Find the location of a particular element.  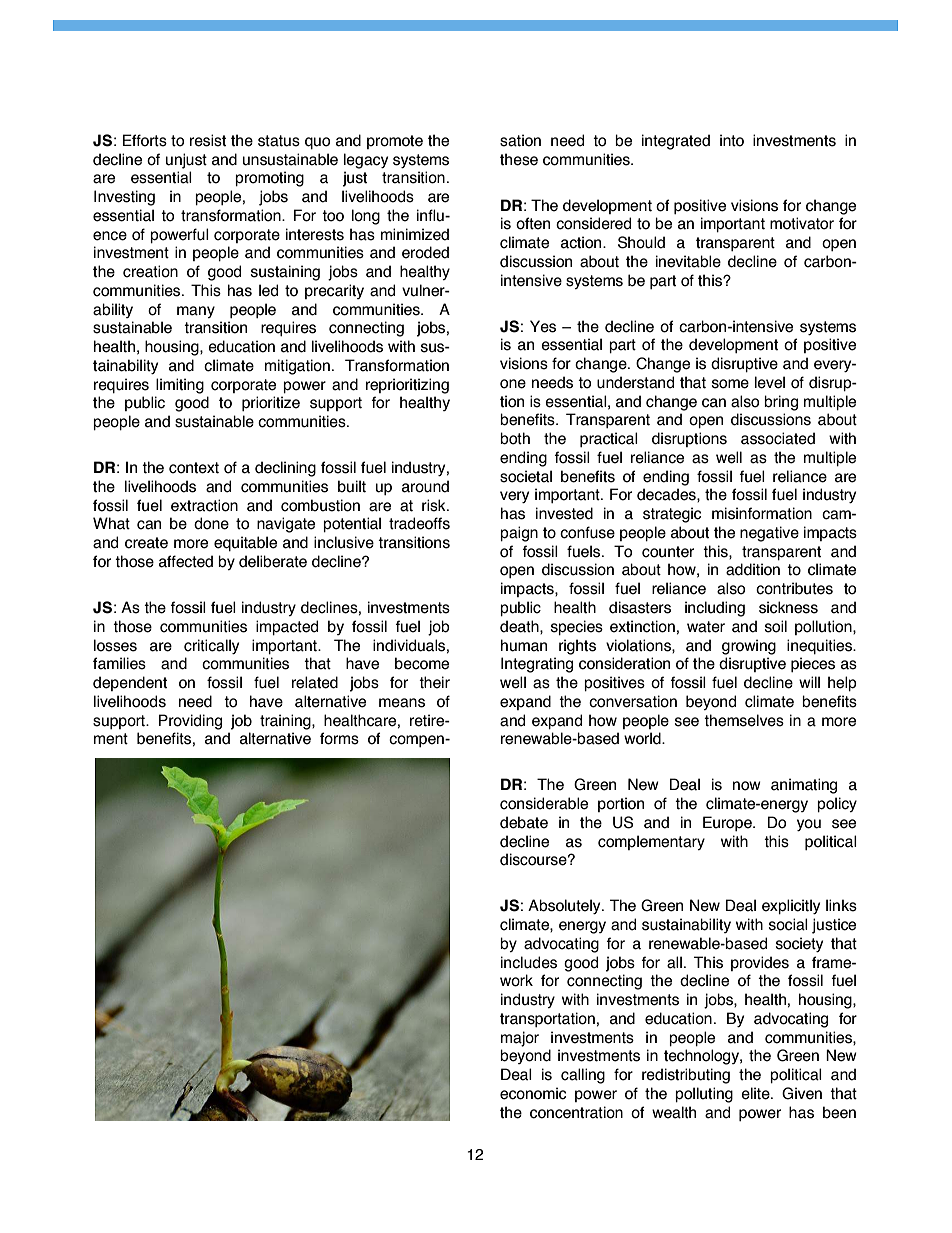

now is located at coordinates (747, 786).
